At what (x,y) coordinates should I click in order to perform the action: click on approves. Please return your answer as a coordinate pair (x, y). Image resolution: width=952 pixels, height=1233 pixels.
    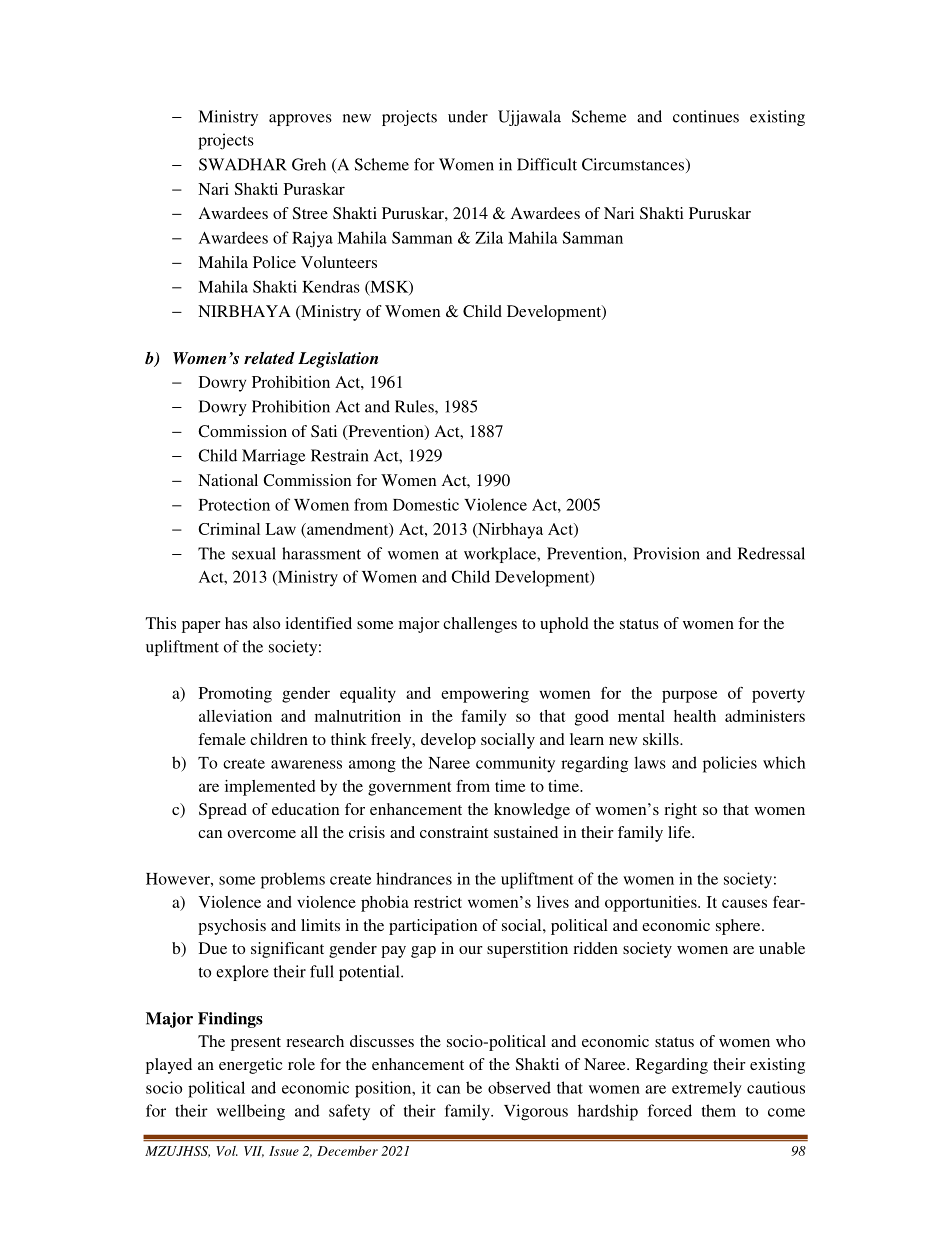
    Looking at the image, I should click on (300, 120).
